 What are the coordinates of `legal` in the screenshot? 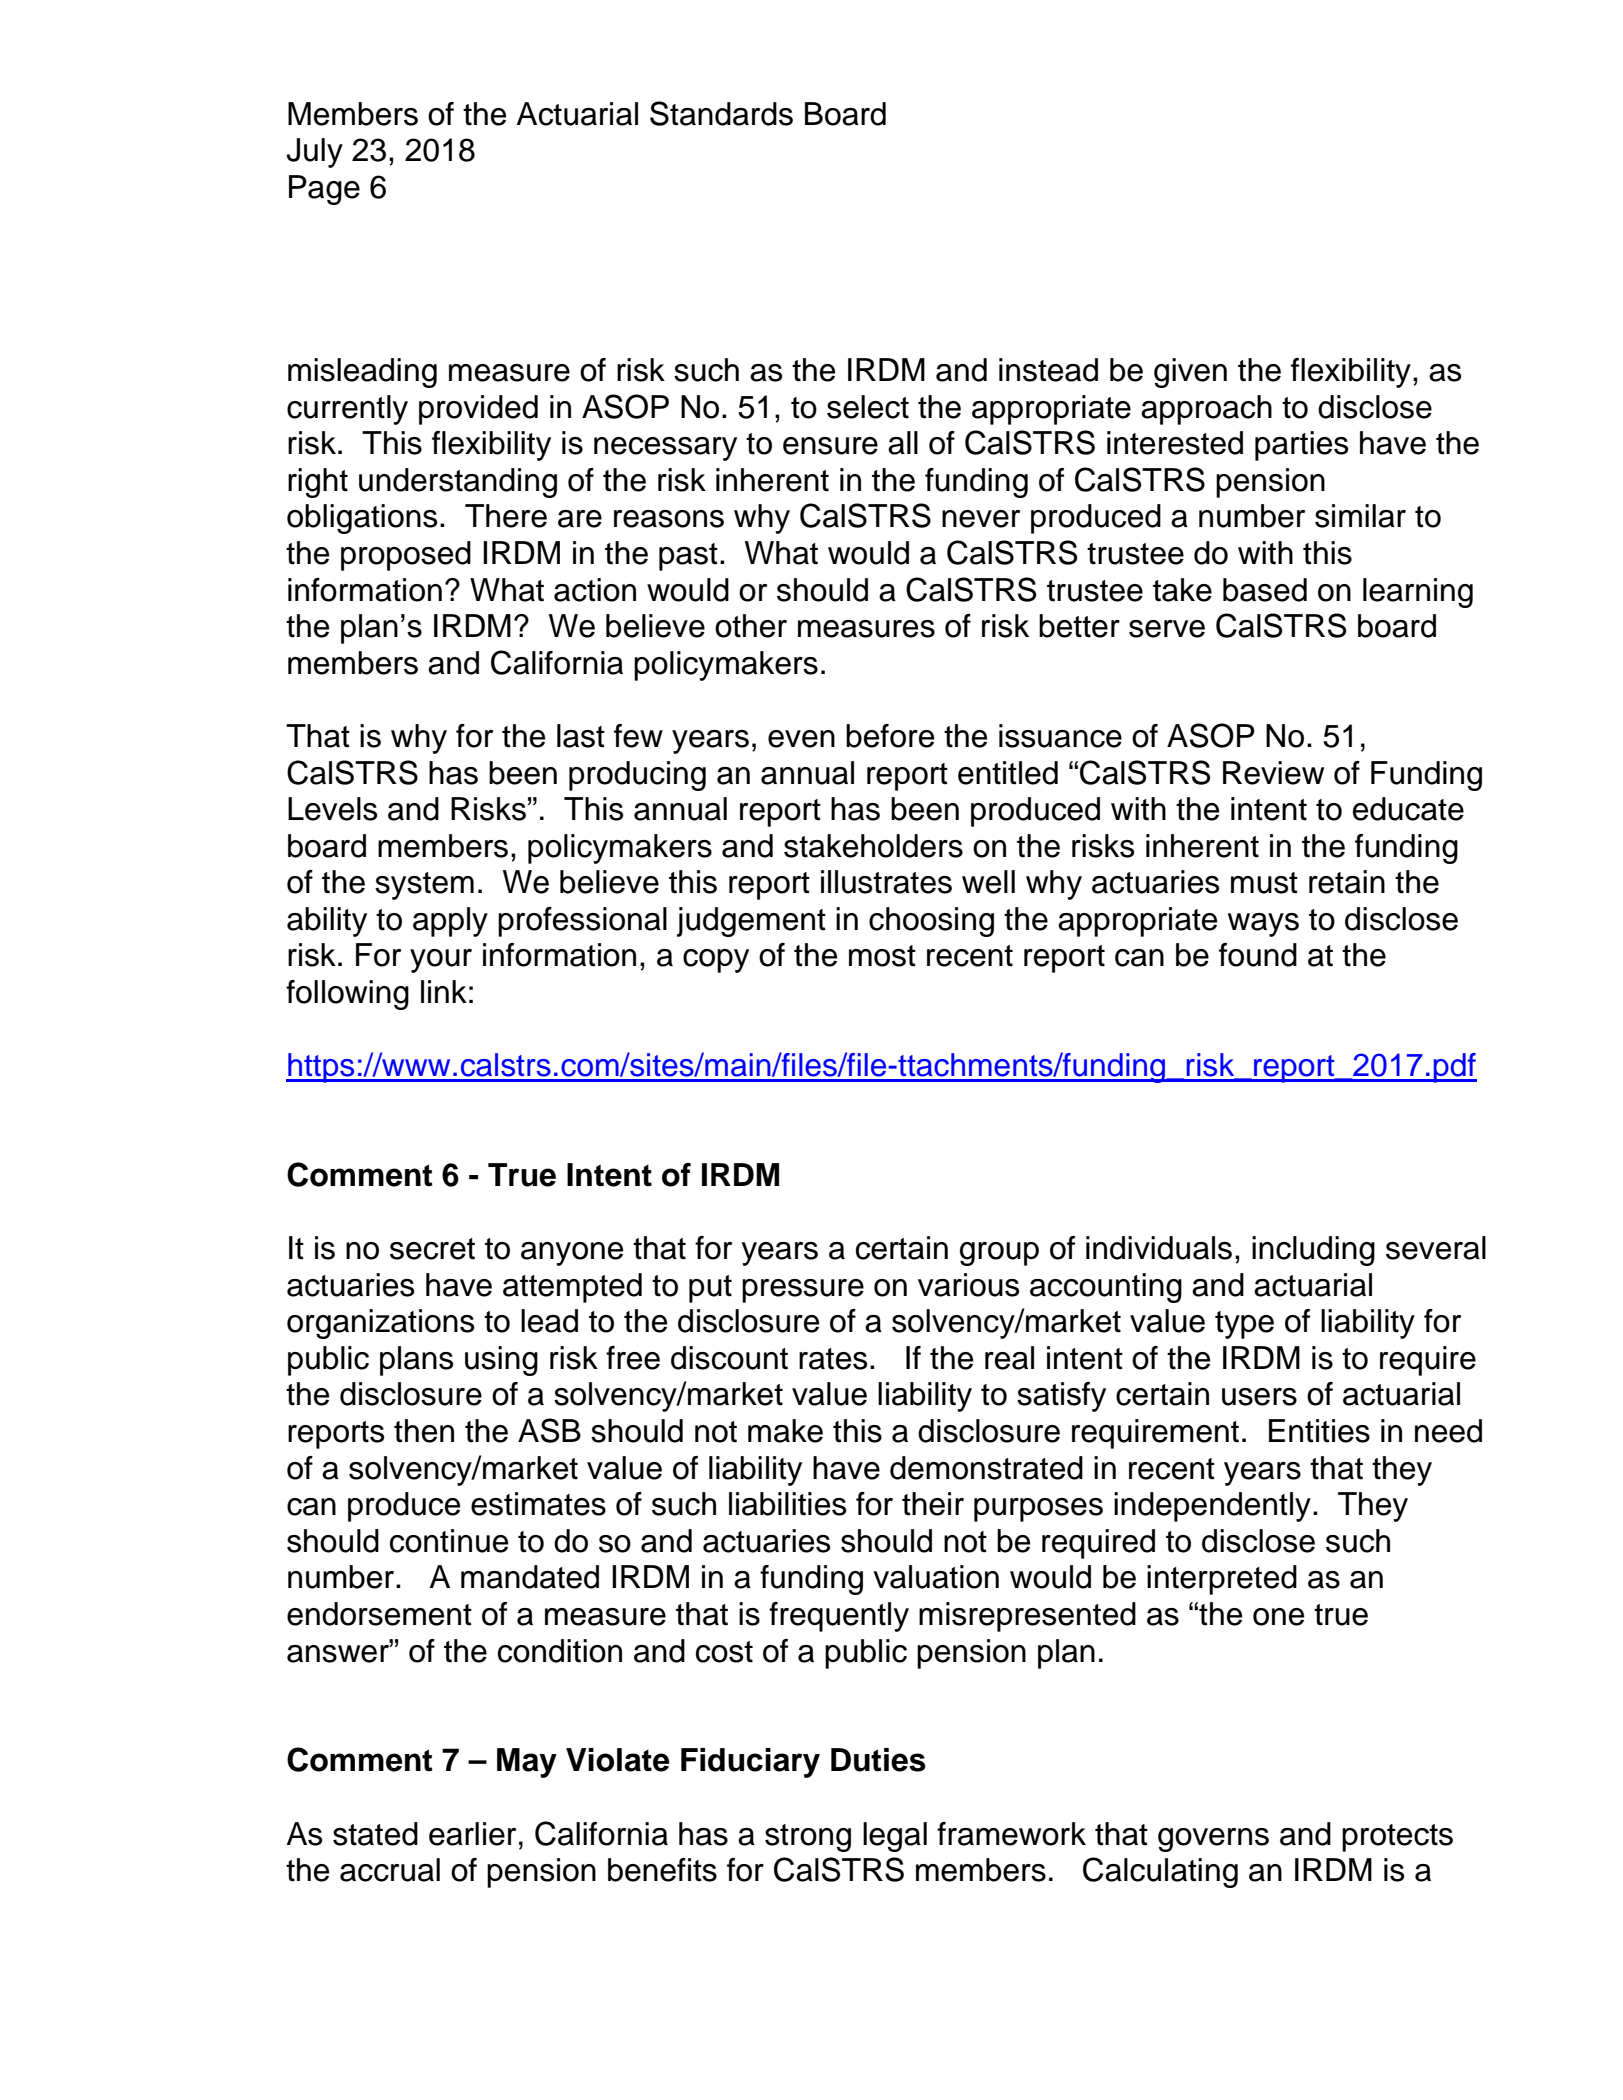 It's located at (895, 1837).
